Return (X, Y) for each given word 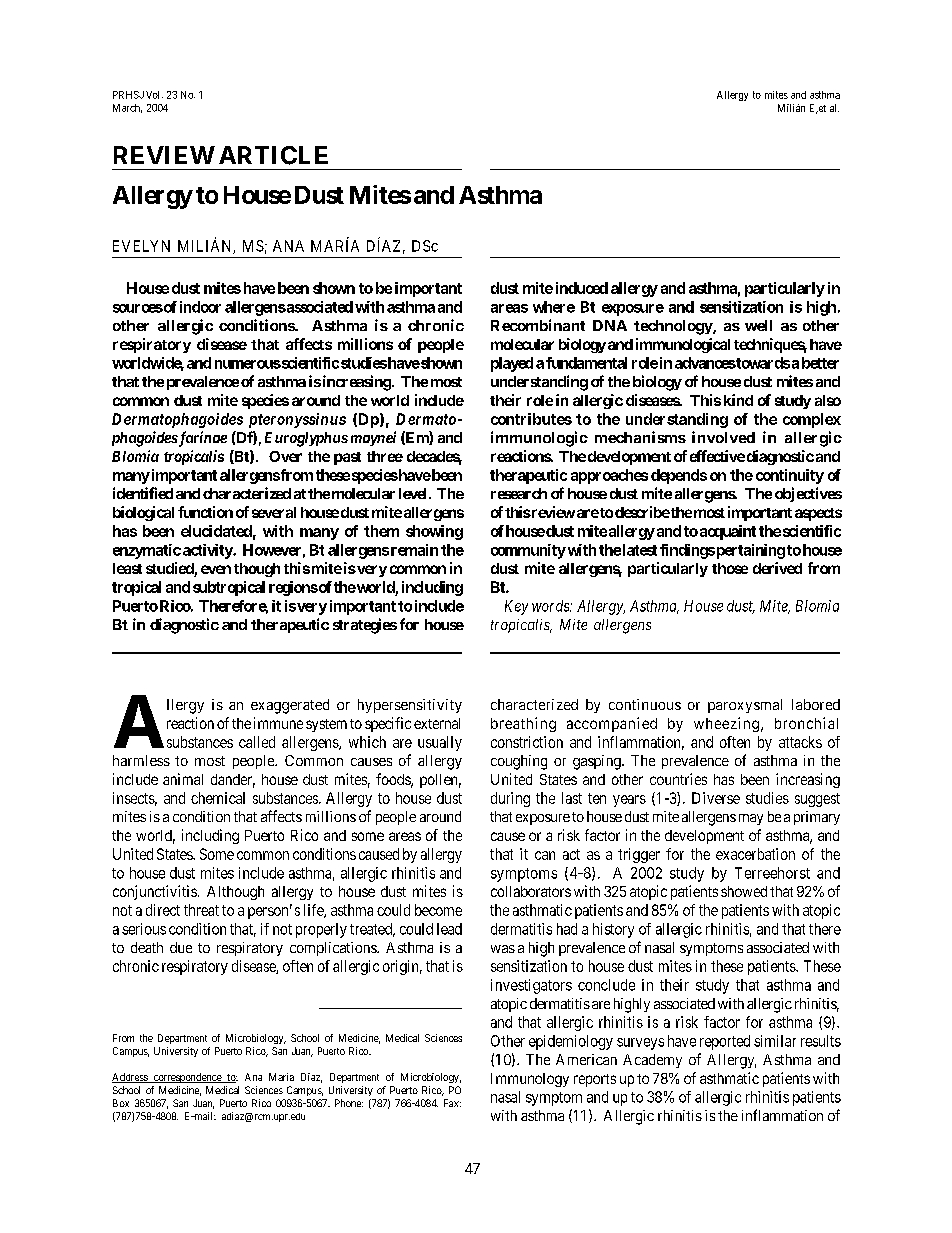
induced (582, 288)
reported (725, 1042)
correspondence (187, 1078)
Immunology (530, 1080)
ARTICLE (273, 155)
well (758, 325)
